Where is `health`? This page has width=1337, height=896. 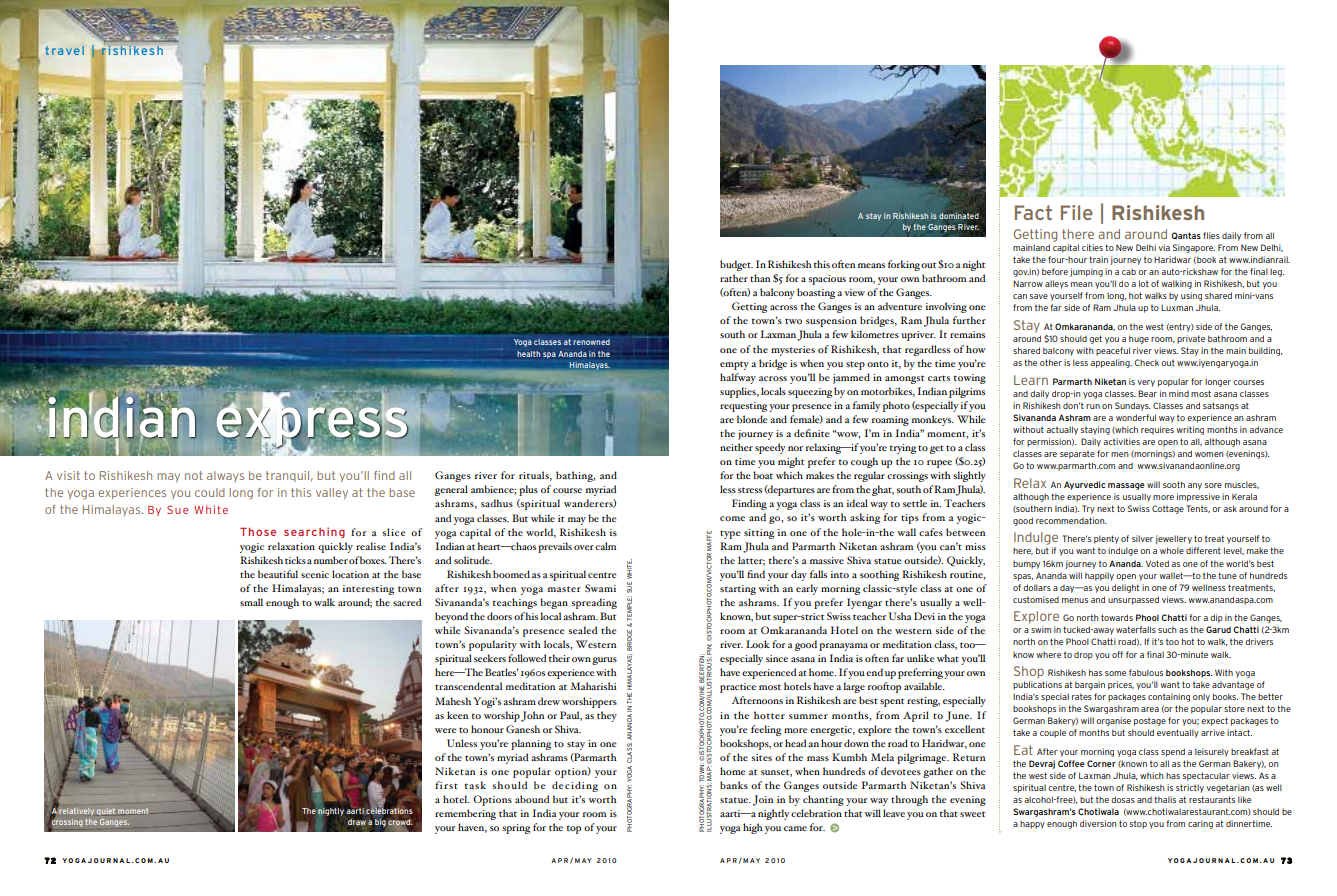 health is located at coordinates (528, 354).
